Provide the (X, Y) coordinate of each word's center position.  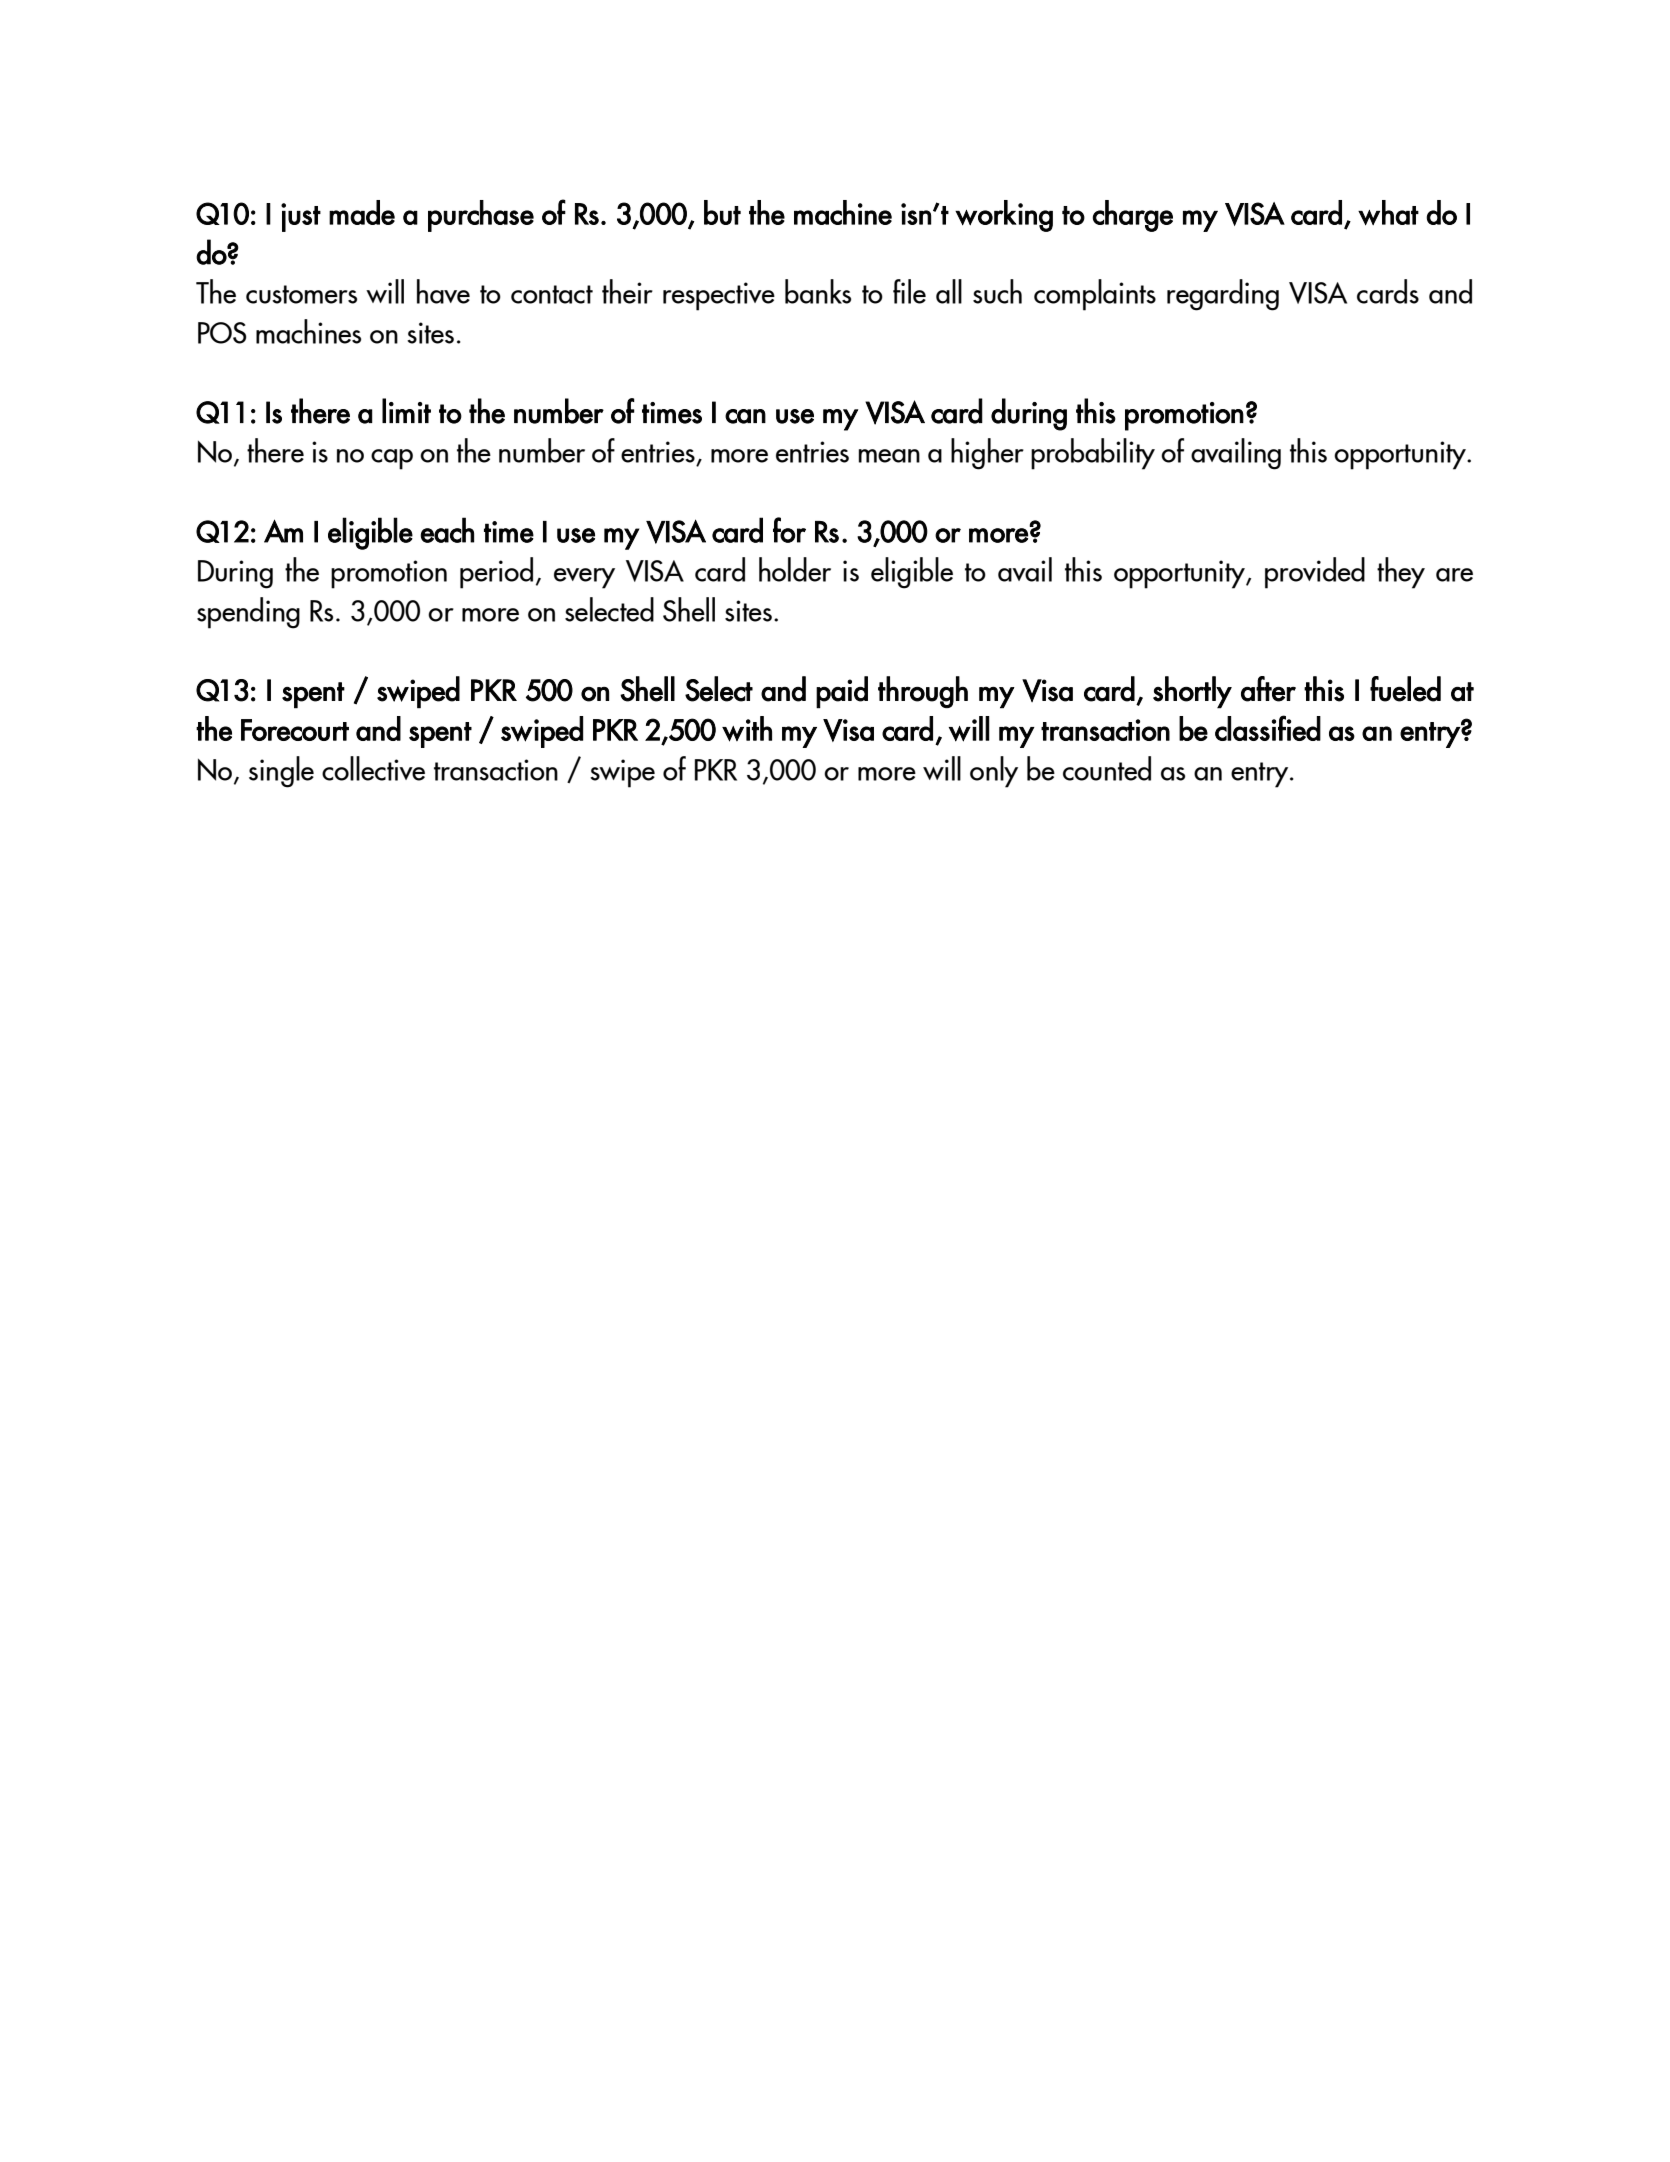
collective (373, 768)
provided (1315, 573)
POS (222, 333)
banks (818, 291)
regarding (1223, 295)
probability (1093, 454)
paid (842, 692)
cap (392, 459)
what (1388, 213)
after (1268, 689)
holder (795, 569)
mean (889, 456)
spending (248, 613)
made (362, 212)
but (722, 212)
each (447, 530)
